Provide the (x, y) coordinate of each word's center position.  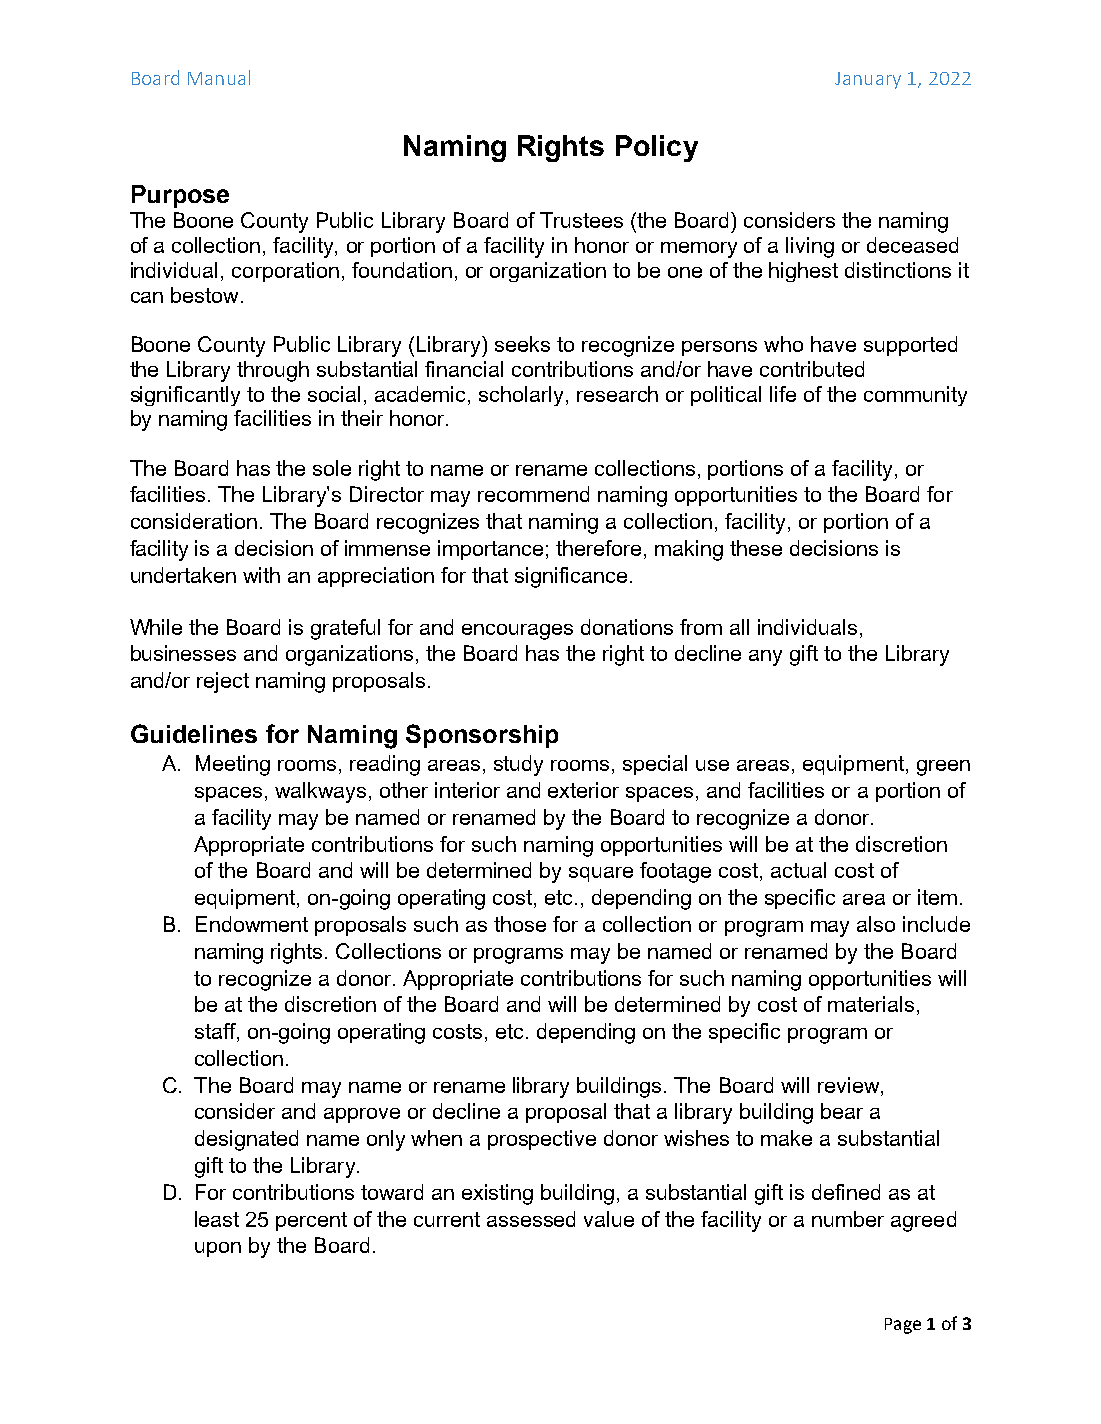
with (261, 575)
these (756, 548)
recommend (533, 494)
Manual (219, 77)
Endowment (252, 924)
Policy (657, 148)
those (520, 924)
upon (218, 1249)
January (868, 80)
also (876, 924)
